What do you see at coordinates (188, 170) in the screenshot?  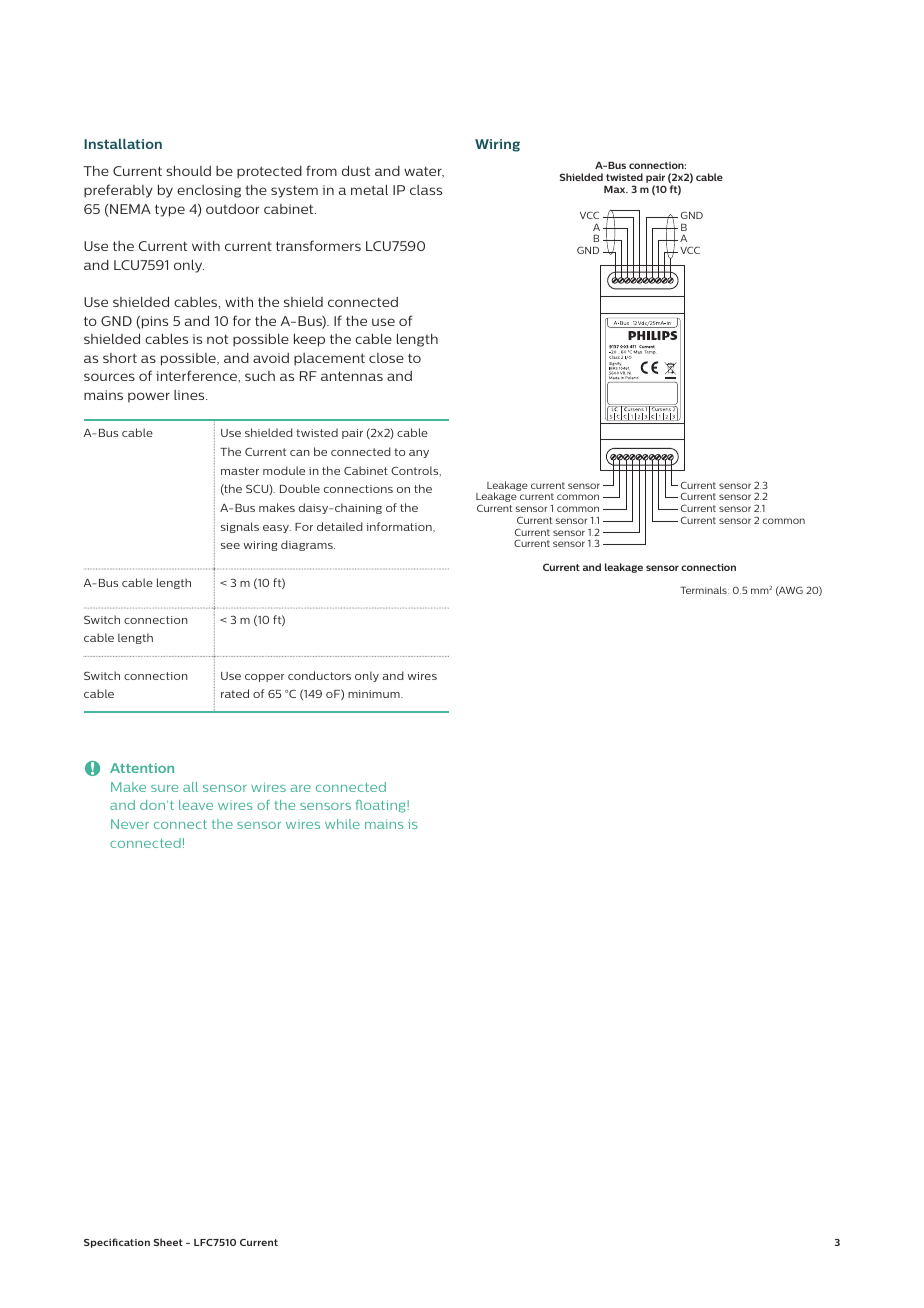 I see `should` at bounding box center [188, 170].
